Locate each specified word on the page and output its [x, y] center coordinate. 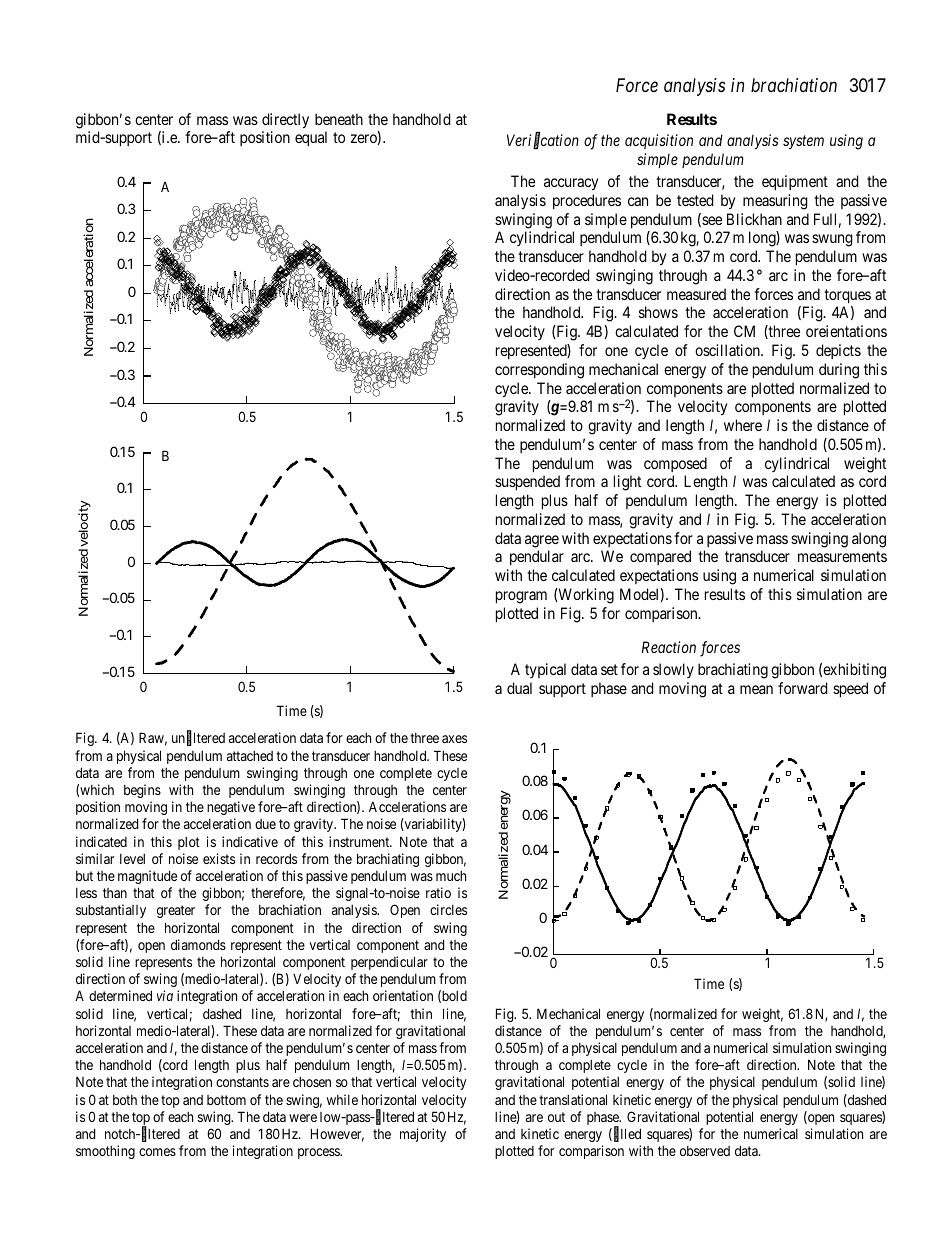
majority [423, 1135]
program [521, 597]
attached [250, 756]
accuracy [571, 184]
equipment [795, 182]
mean [756, 689]
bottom [226, 1100]
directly [285, 121]
